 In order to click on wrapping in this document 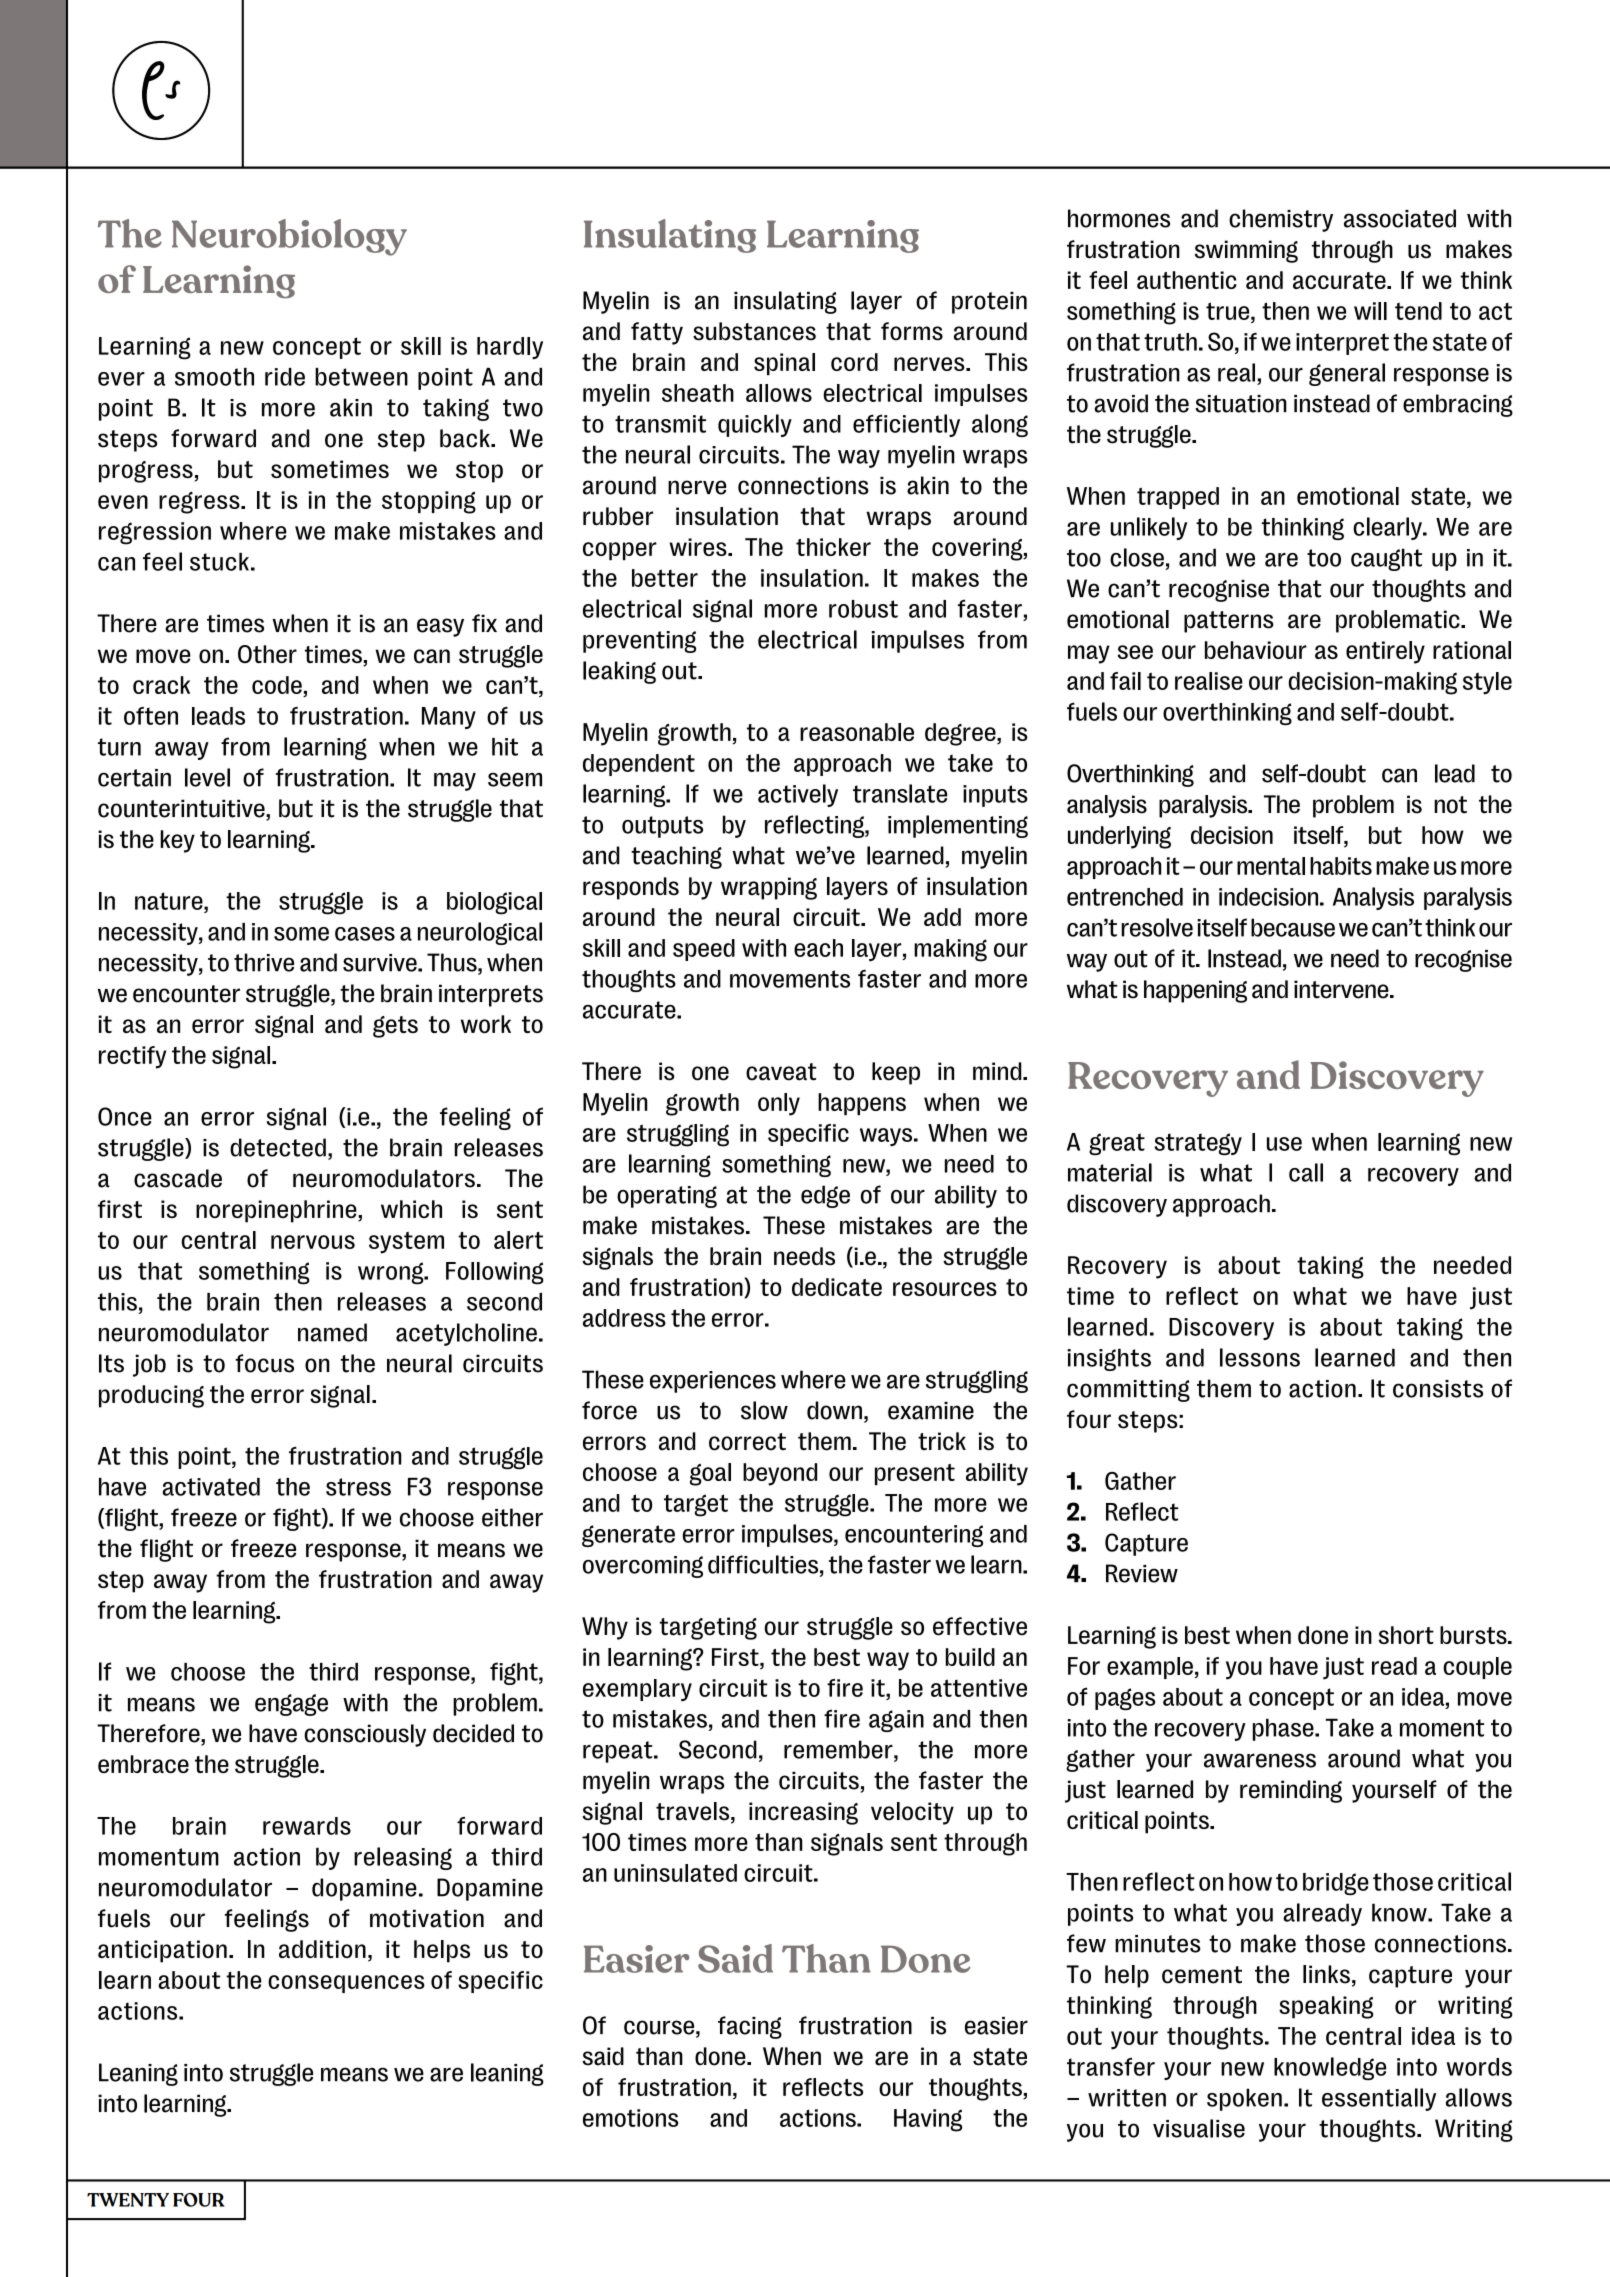, I will do `click(769, 888)`.
